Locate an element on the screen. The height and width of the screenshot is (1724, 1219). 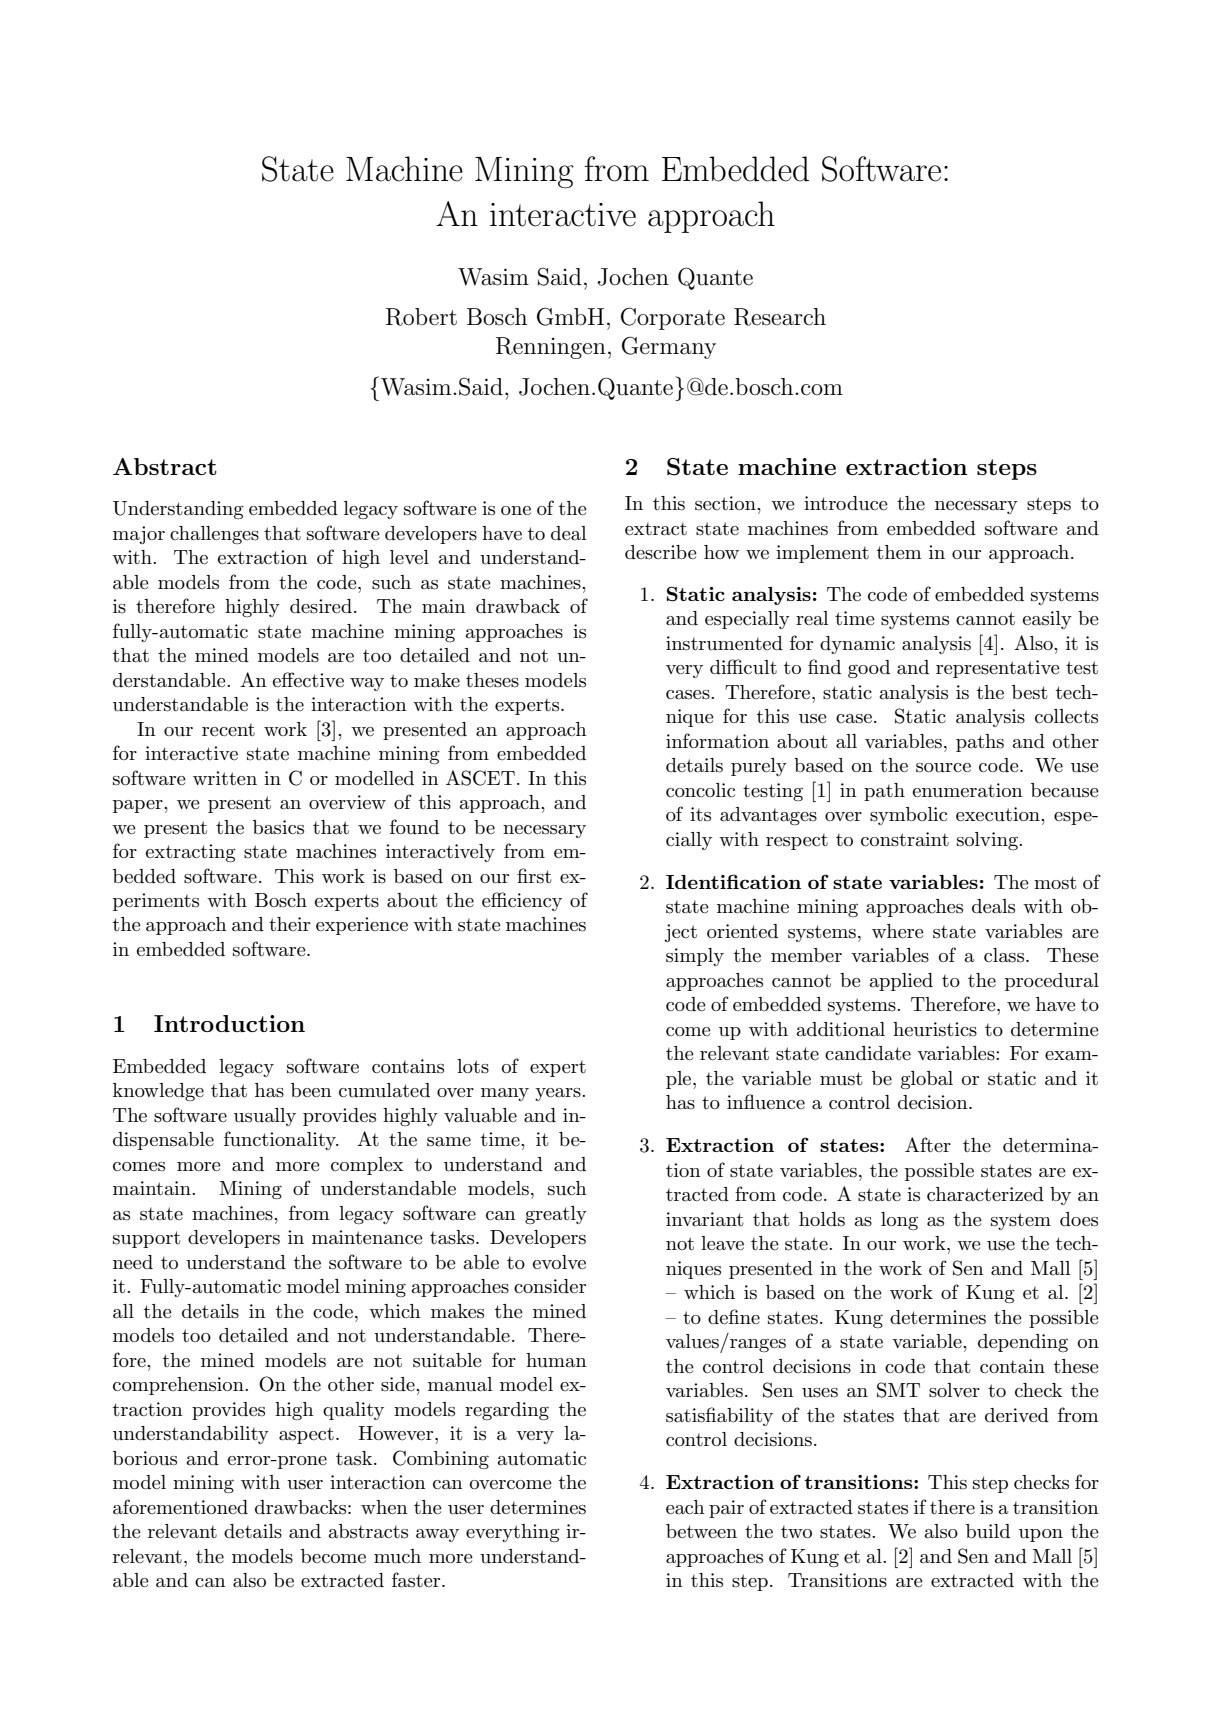
Robert is located at coordinates (421, 317).
